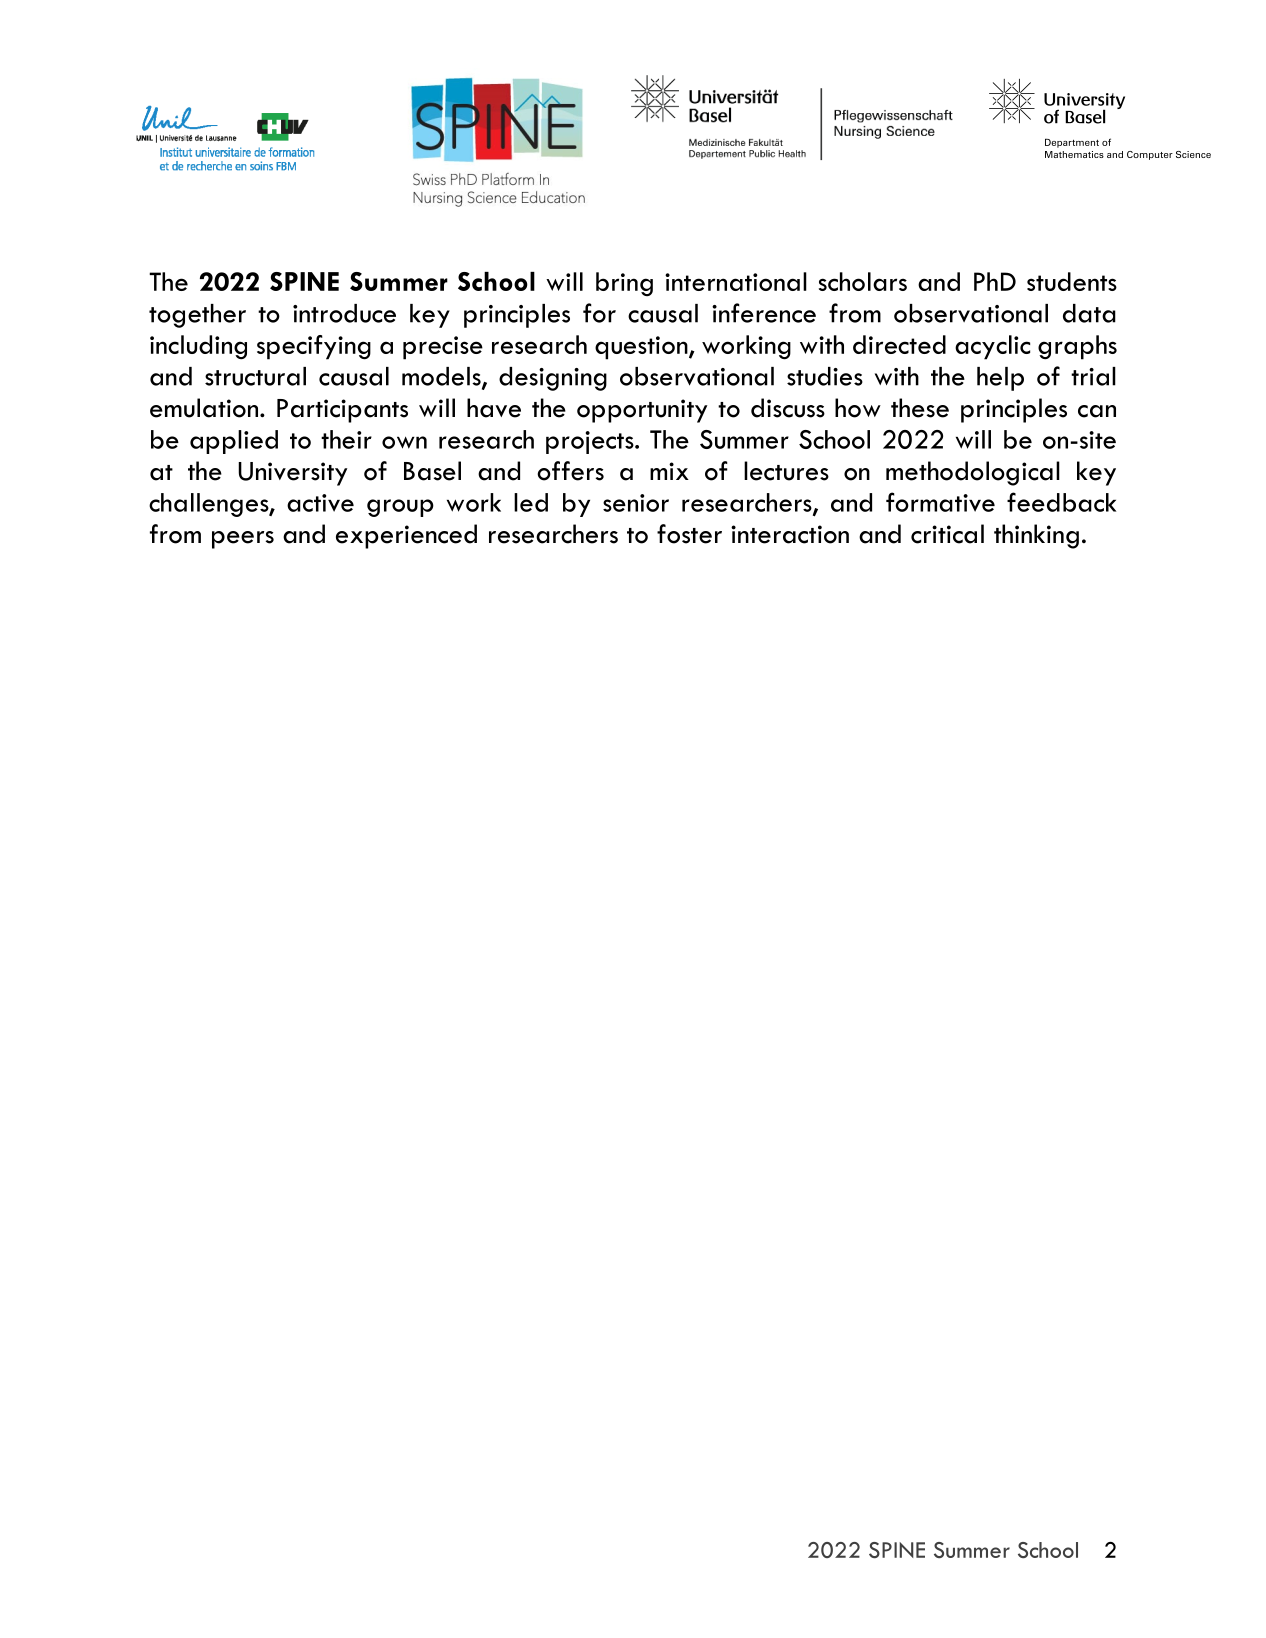  What do you see at coordinates (973, 473) in the page?
I see `methodological` at bounding box center [973, 473].
